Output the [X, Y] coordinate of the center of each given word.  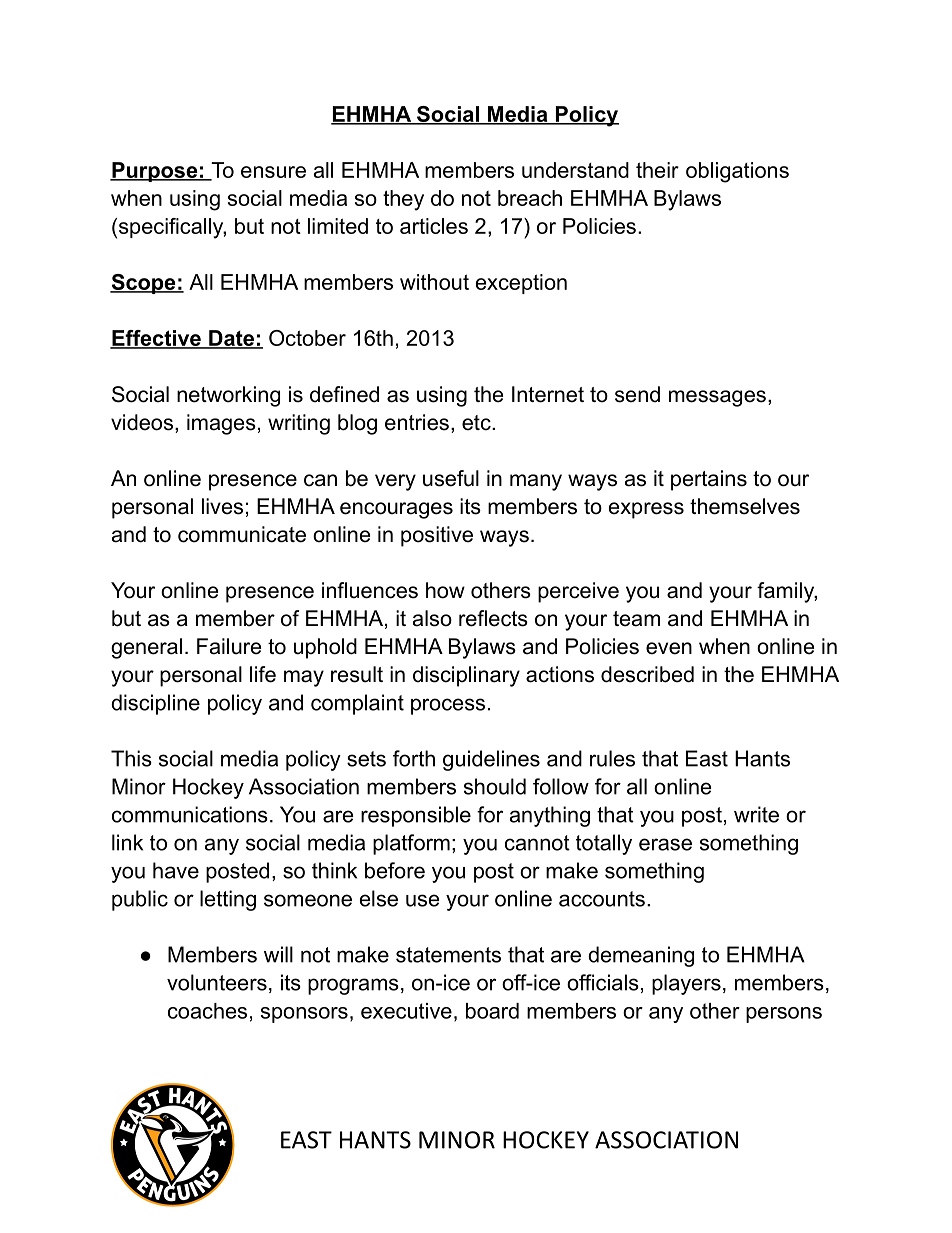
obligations [737, 172]
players [686, 984]
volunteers [217, 982]
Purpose [155, 172]
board [492, 1011]
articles [434, 226]
